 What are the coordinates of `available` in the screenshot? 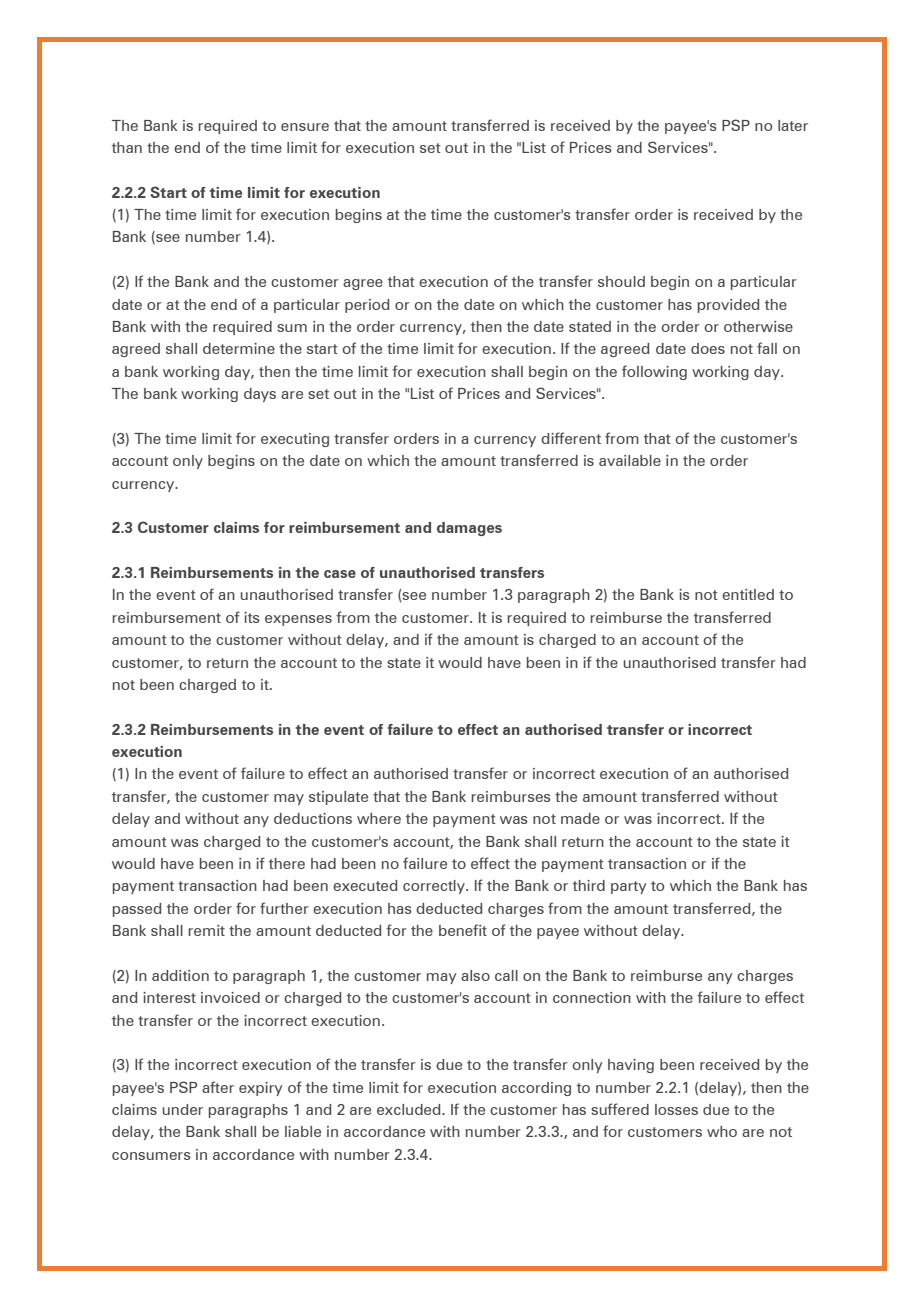 It's located at (630, 460).
